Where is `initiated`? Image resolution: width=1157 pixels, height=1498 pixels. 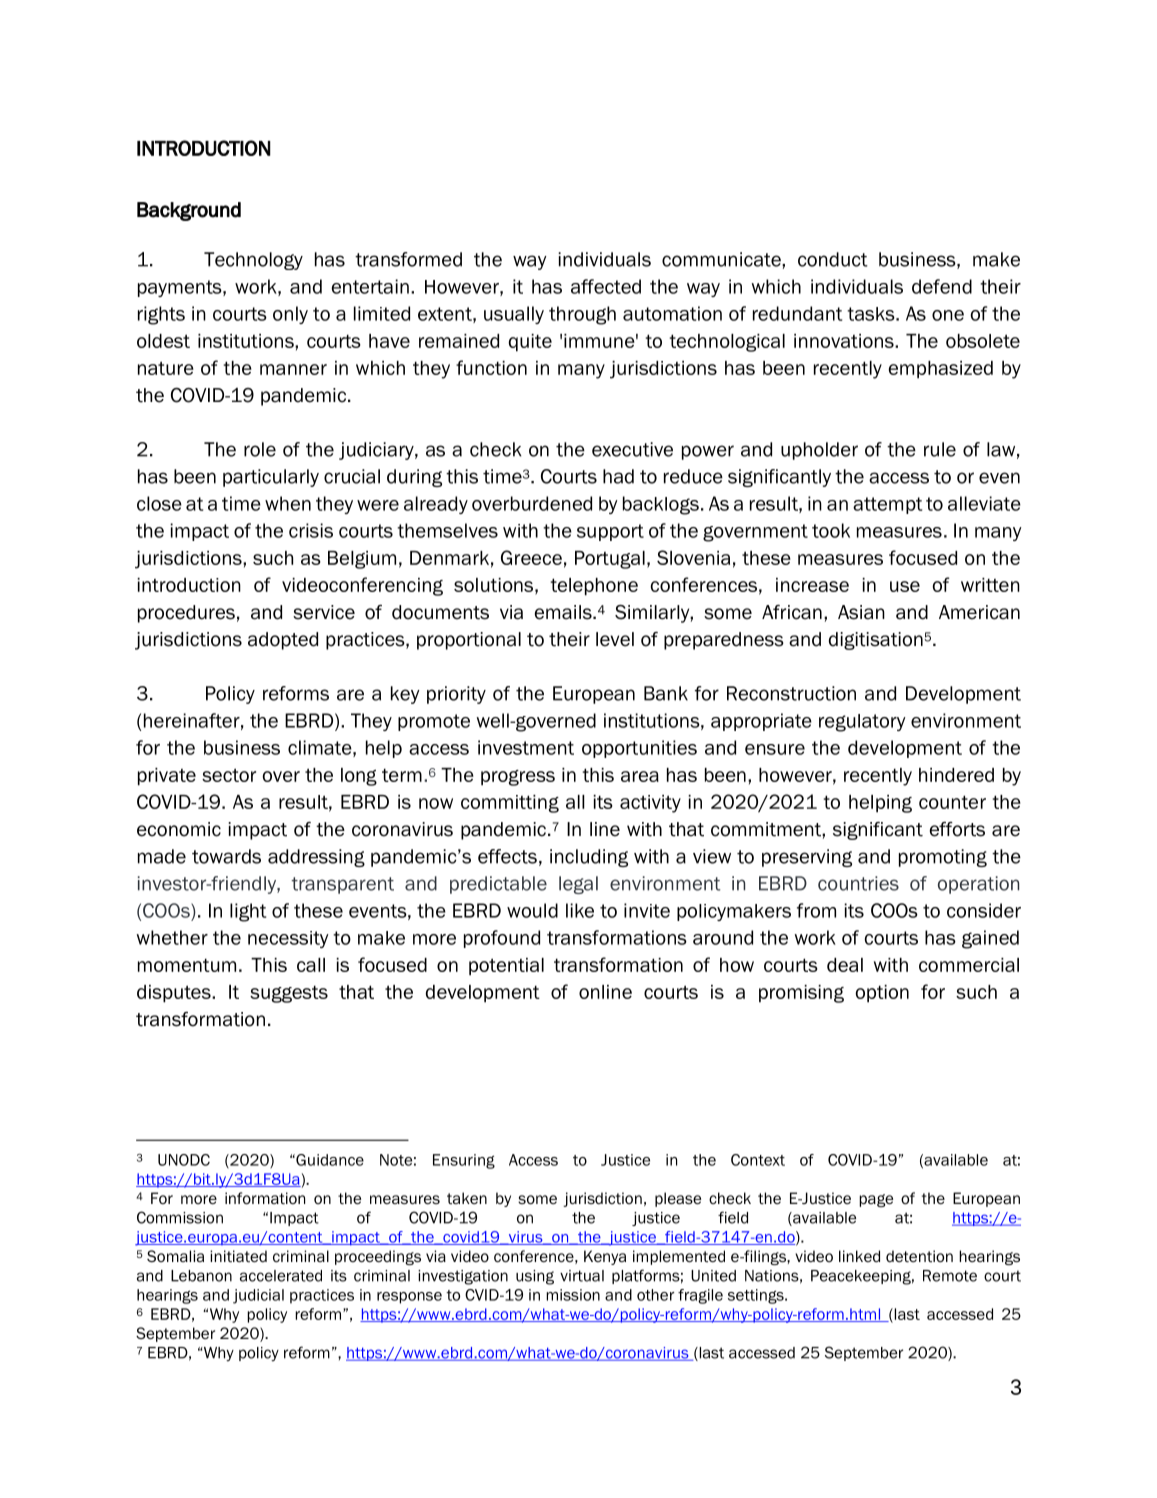 initiated is located at coordinates (238, 1256).
